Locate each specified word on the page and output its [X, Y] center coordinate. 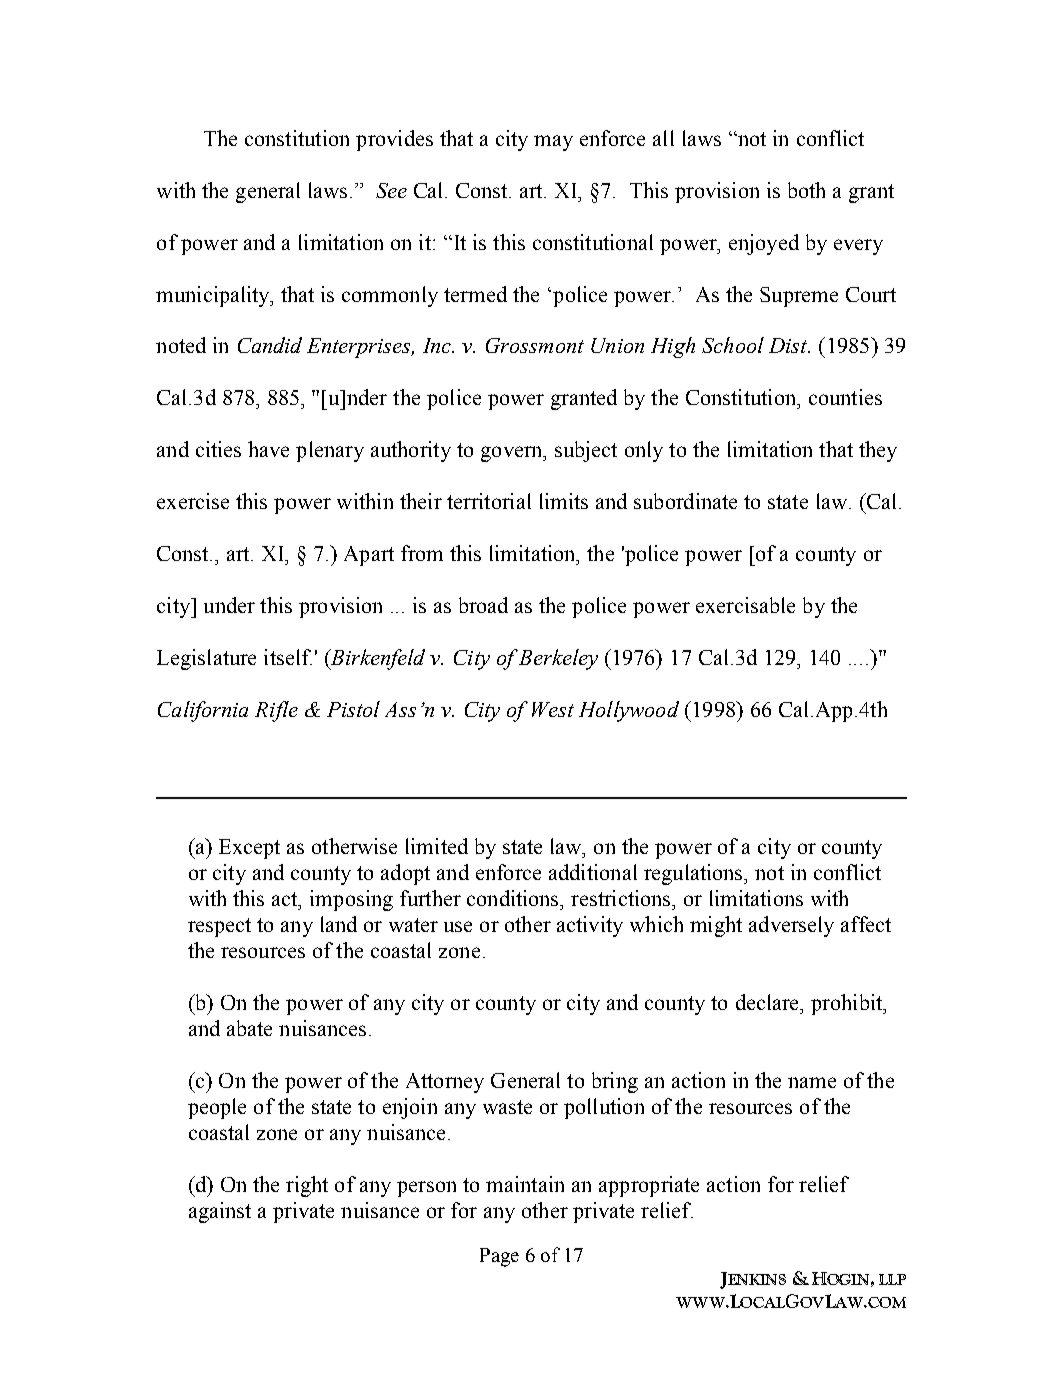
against [220, 1212]
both [806, 190]
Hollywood [629, 711]
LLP [892, 1279]
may [553, 143]
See [391, 190]
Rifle [276, 711]
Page [499, 1257]
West [553, 709]
